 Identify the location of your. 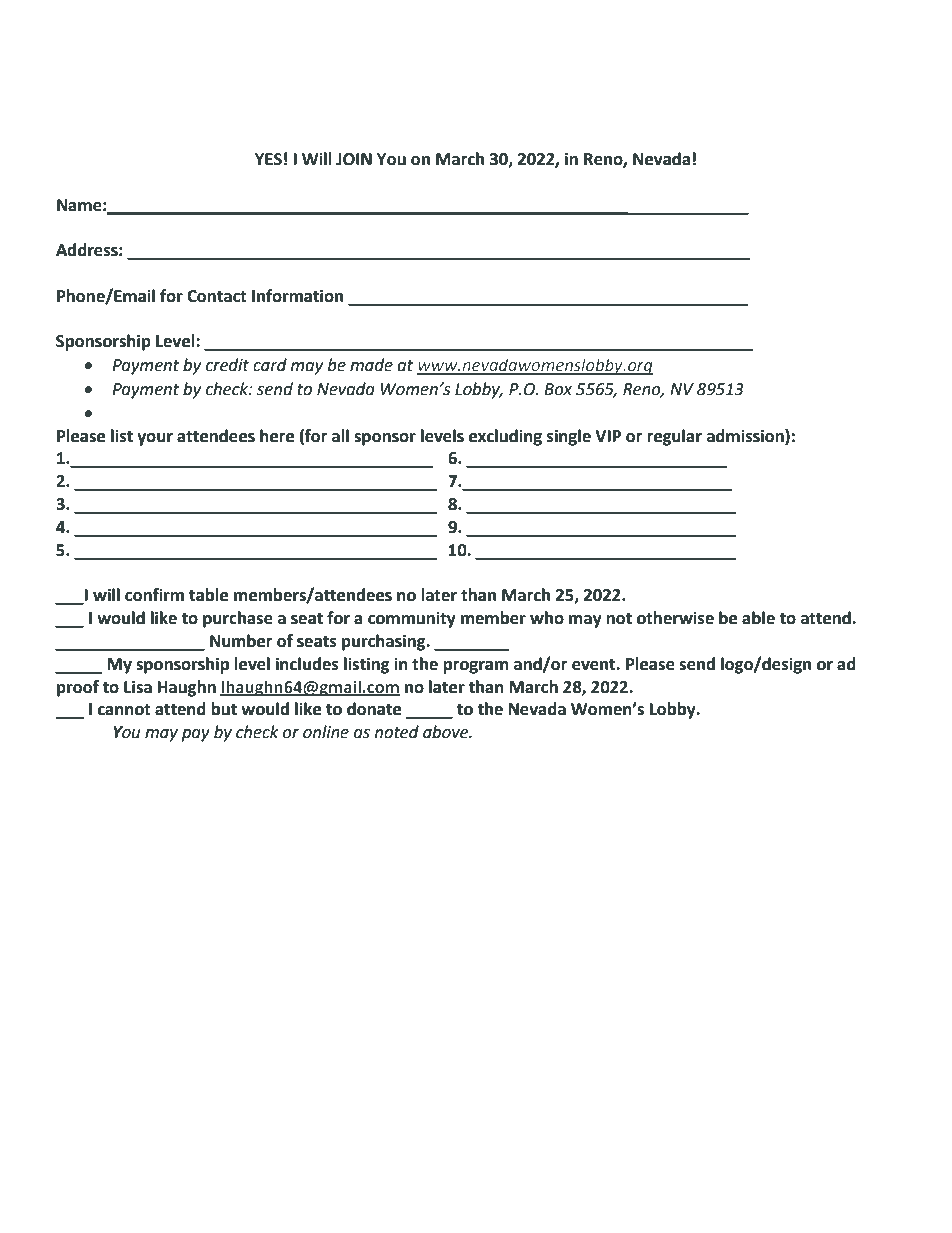
(155, 439).
